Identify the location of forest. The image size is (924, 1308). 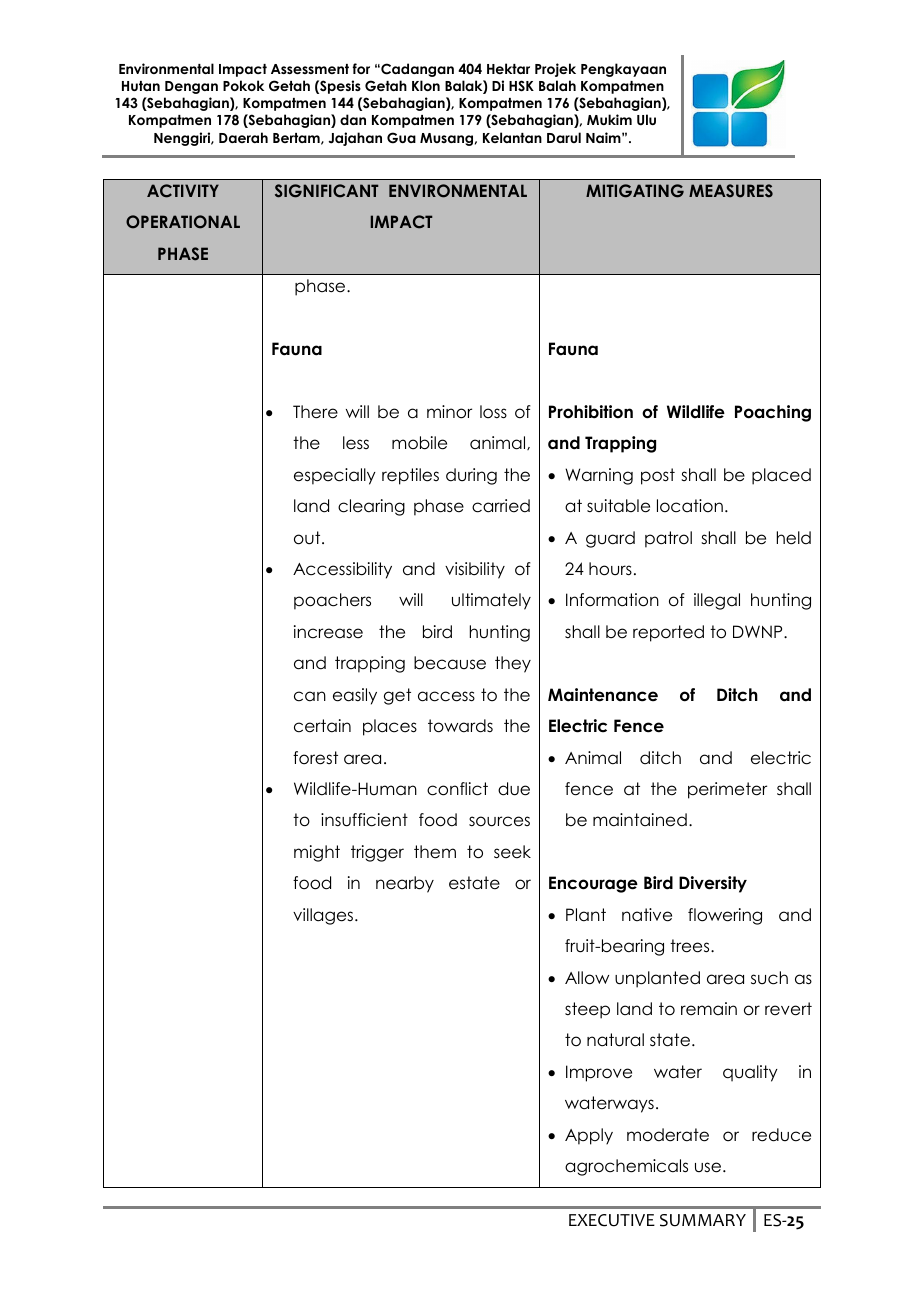
(315, 758).
